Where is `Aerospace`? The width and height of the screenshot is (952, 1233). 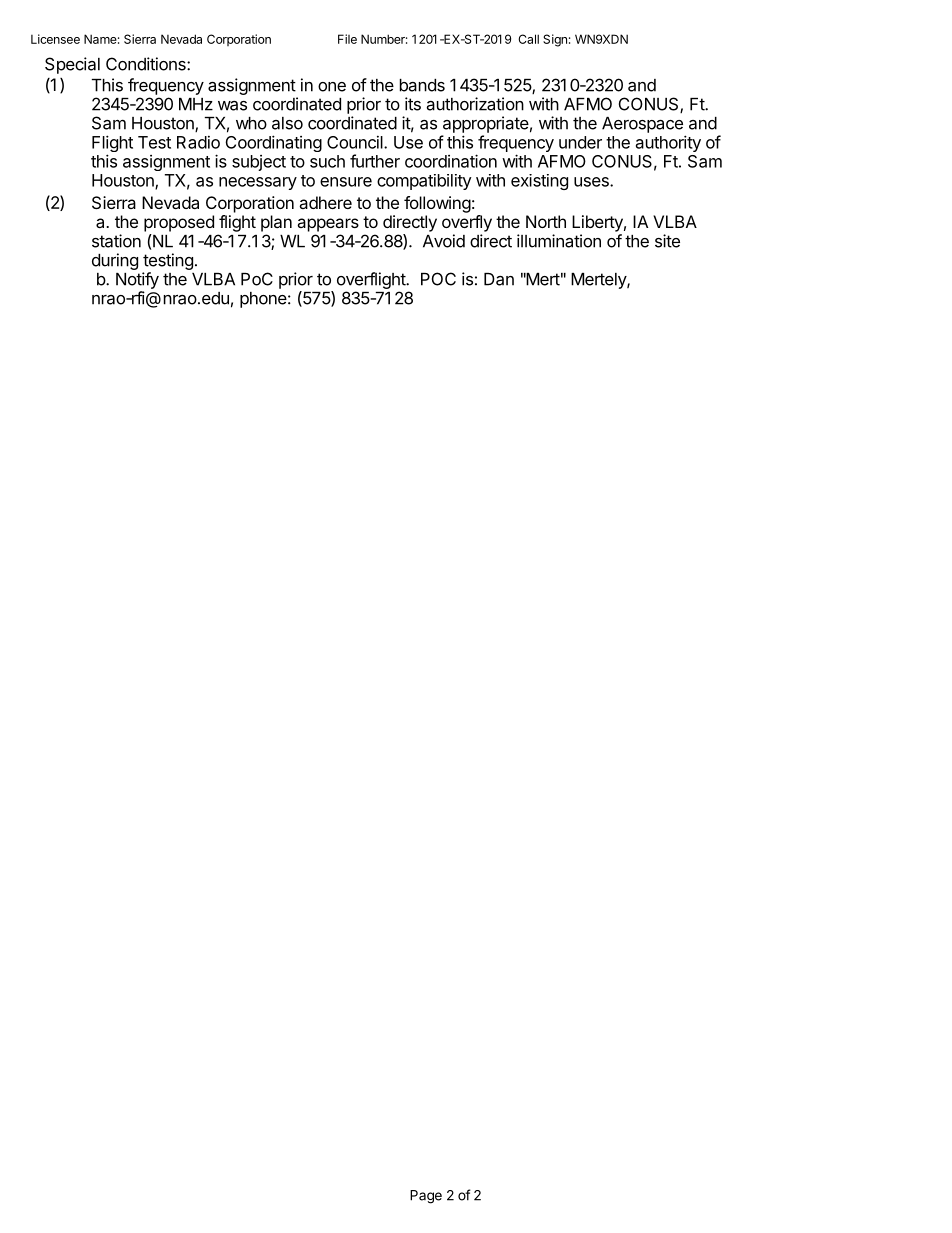 Aerospace is located at coordinates (642, 125).
